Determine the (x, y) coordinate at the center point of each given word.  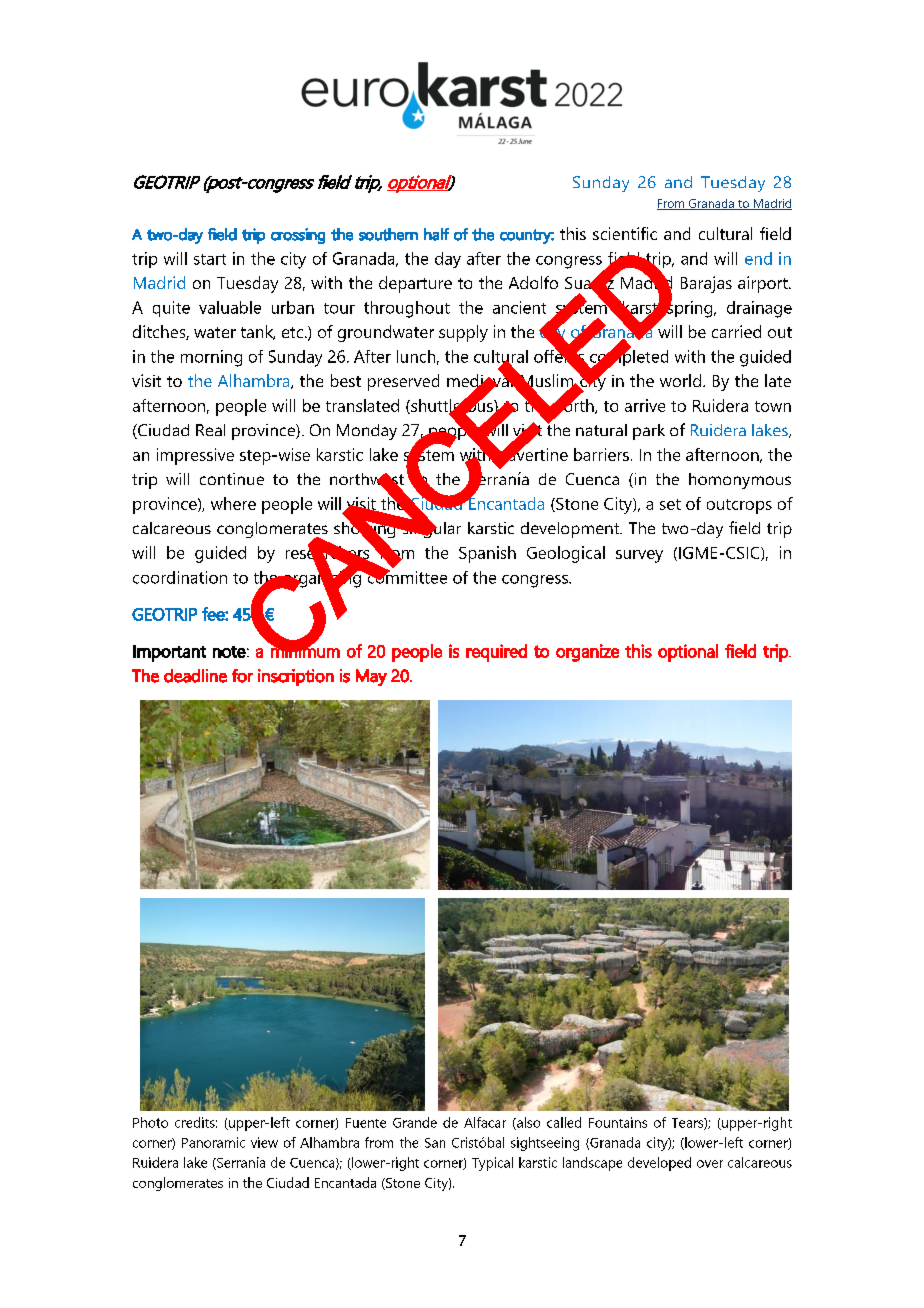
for (242, 676)
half (436, 234)
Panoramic (213, 1142)
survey (639, 556)
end (758, 258)
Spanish (487, 554)
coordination (180, 577)
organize (587, 653)
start (210, 259)
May (371, 677)
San (435, 1143)
